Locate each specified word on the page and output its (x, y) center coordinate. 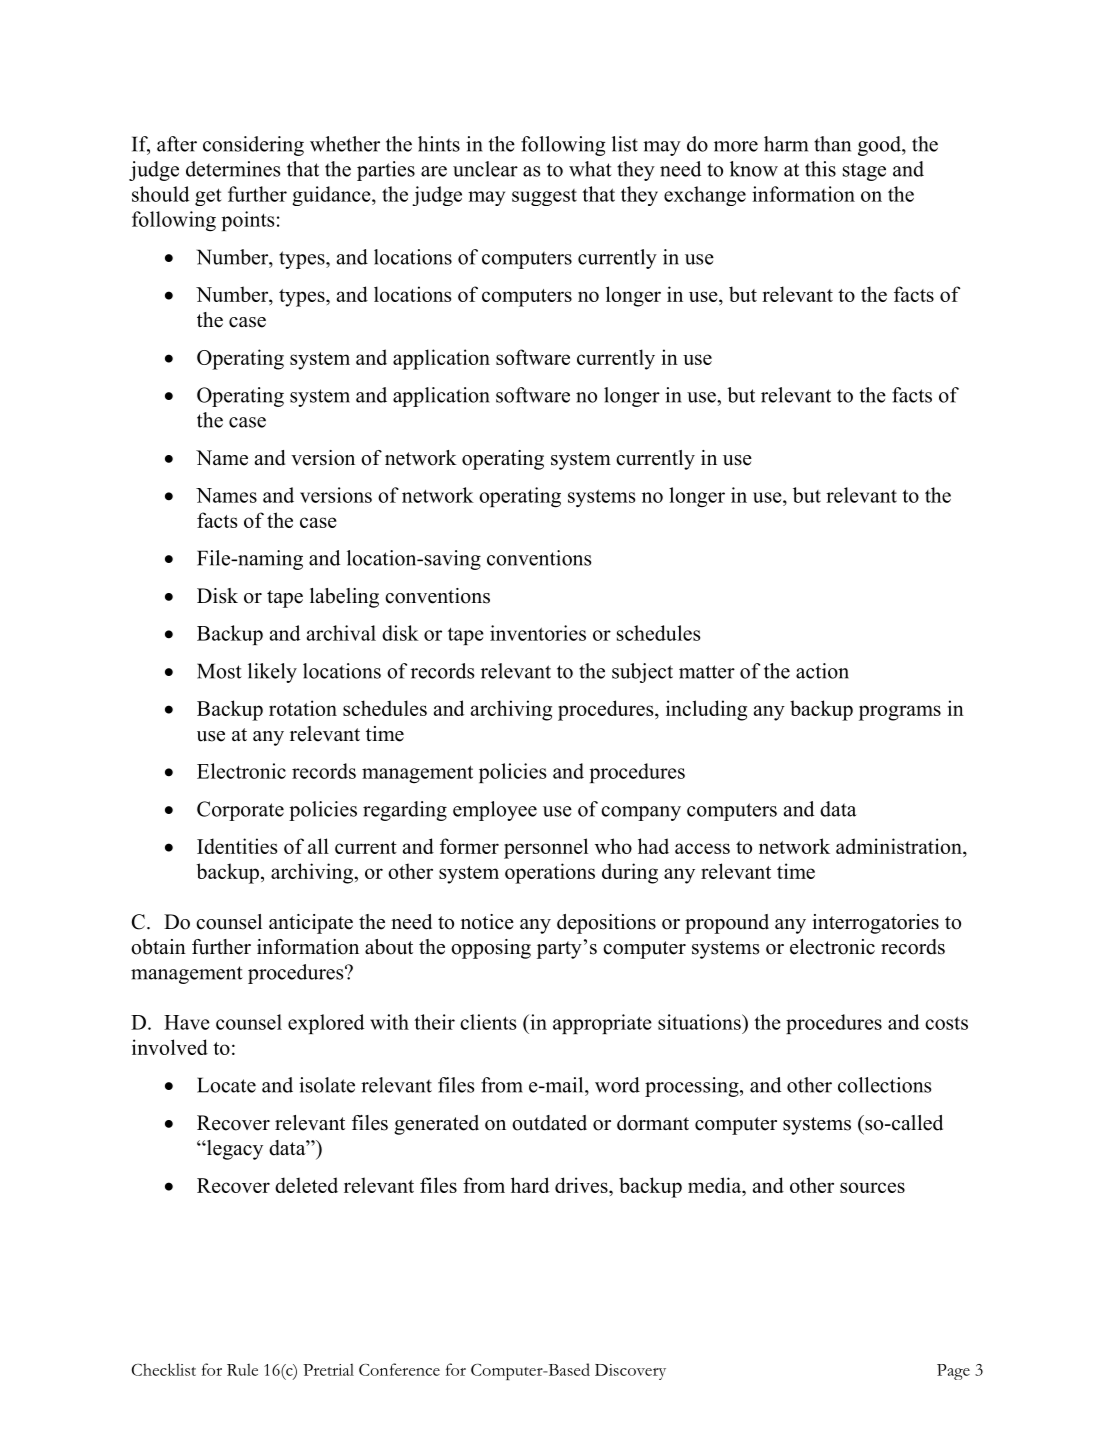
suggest (544, 197)
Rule (242, 1370)
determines (233, 169)
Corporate (240, 811)
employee (495, 811)
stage (864, 172)
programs (900, 713)
